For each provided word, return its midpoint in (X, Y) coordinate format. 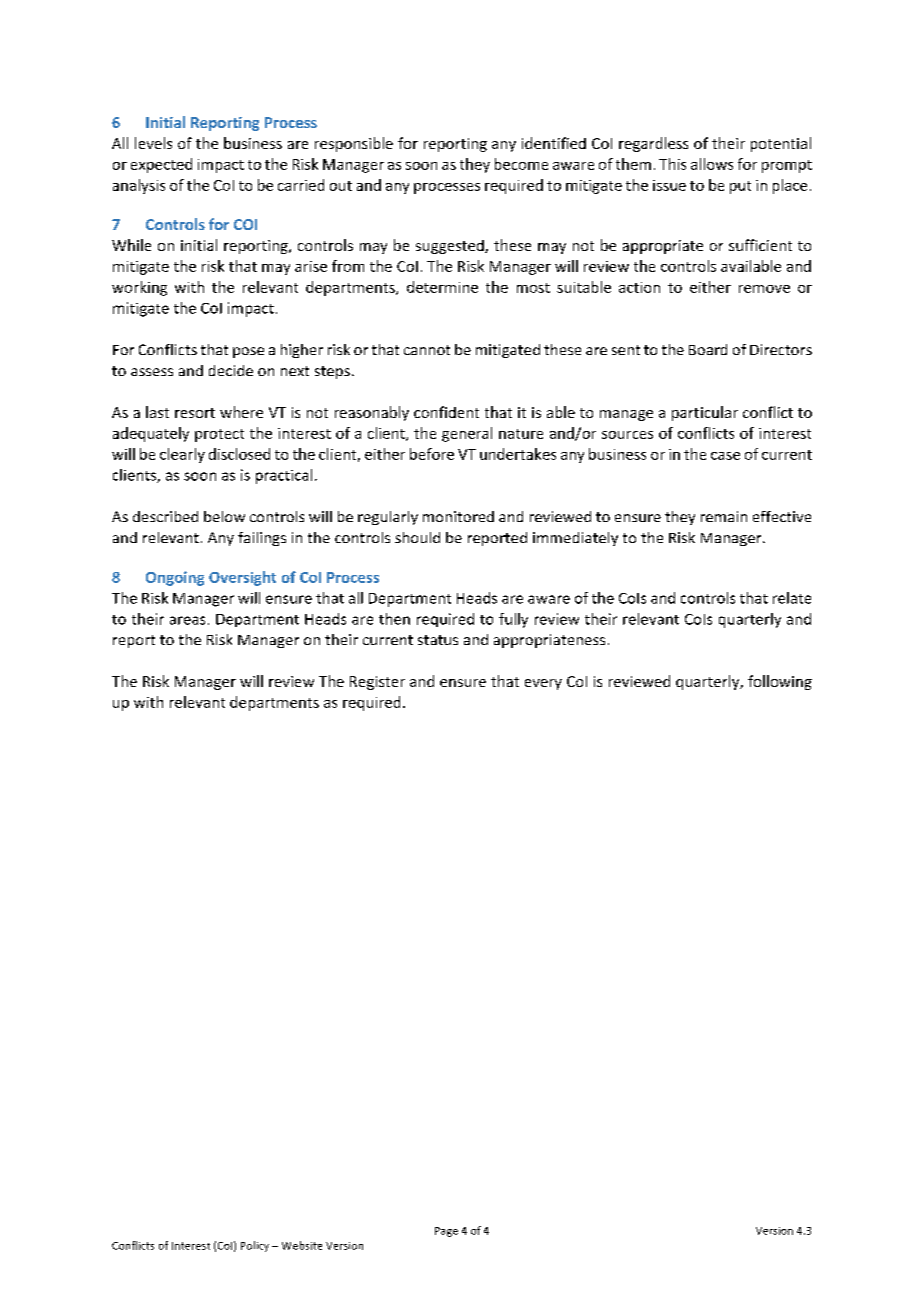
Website (302, 1245)
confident (446, 412)
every (543, 684)
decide (231, 370)
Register (377, 683)
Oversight (242, 578)
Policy (255, 1246)
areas (187, 620)
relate (792, 598)
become (521, 164)
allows (712, 164)
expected (161, 165)
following (780, 682)
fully (513, 620)
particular (705, 413)
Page (446, 1232)
